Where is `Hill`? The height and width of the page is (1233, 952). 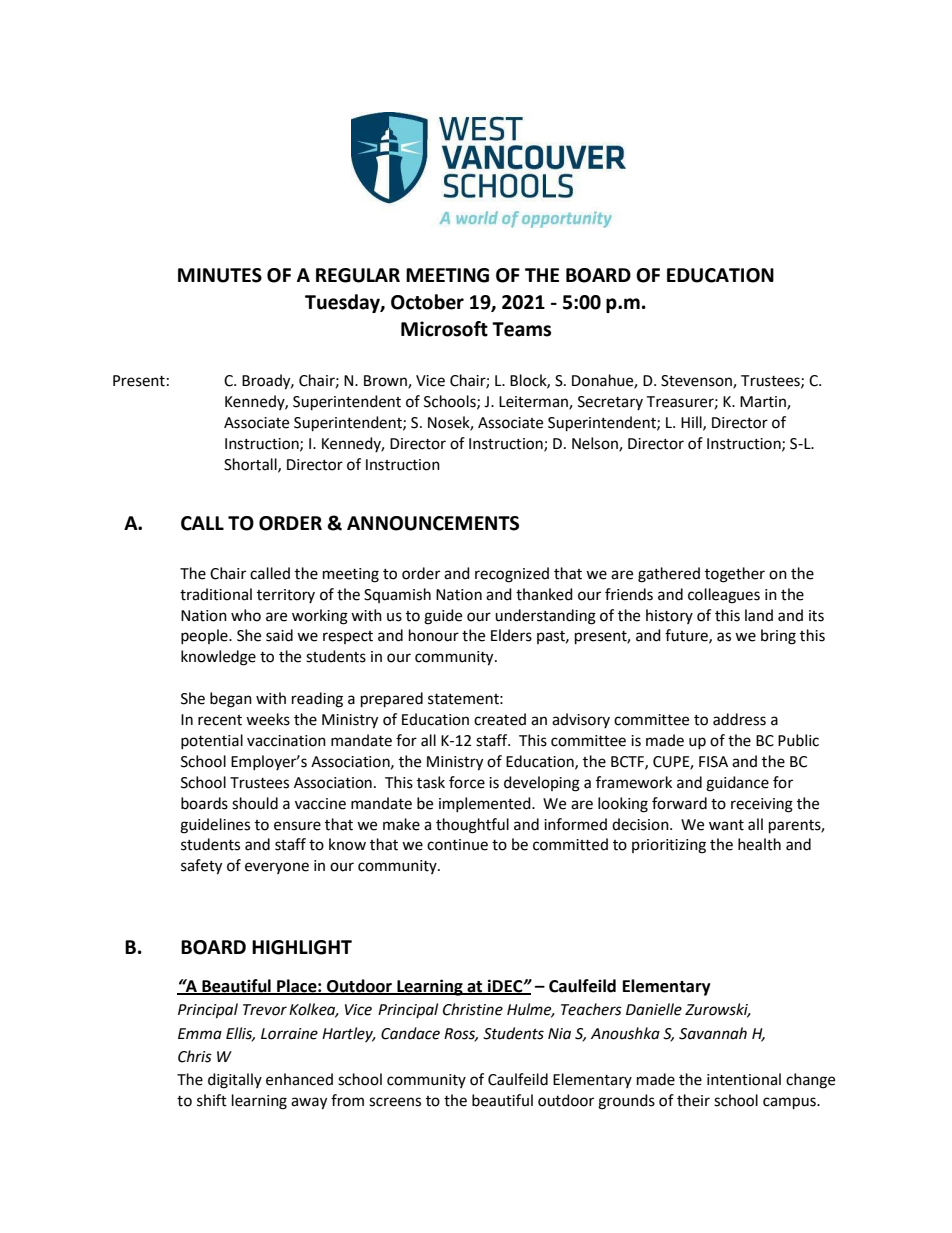
Hill is located at coordinates (692, 423).
